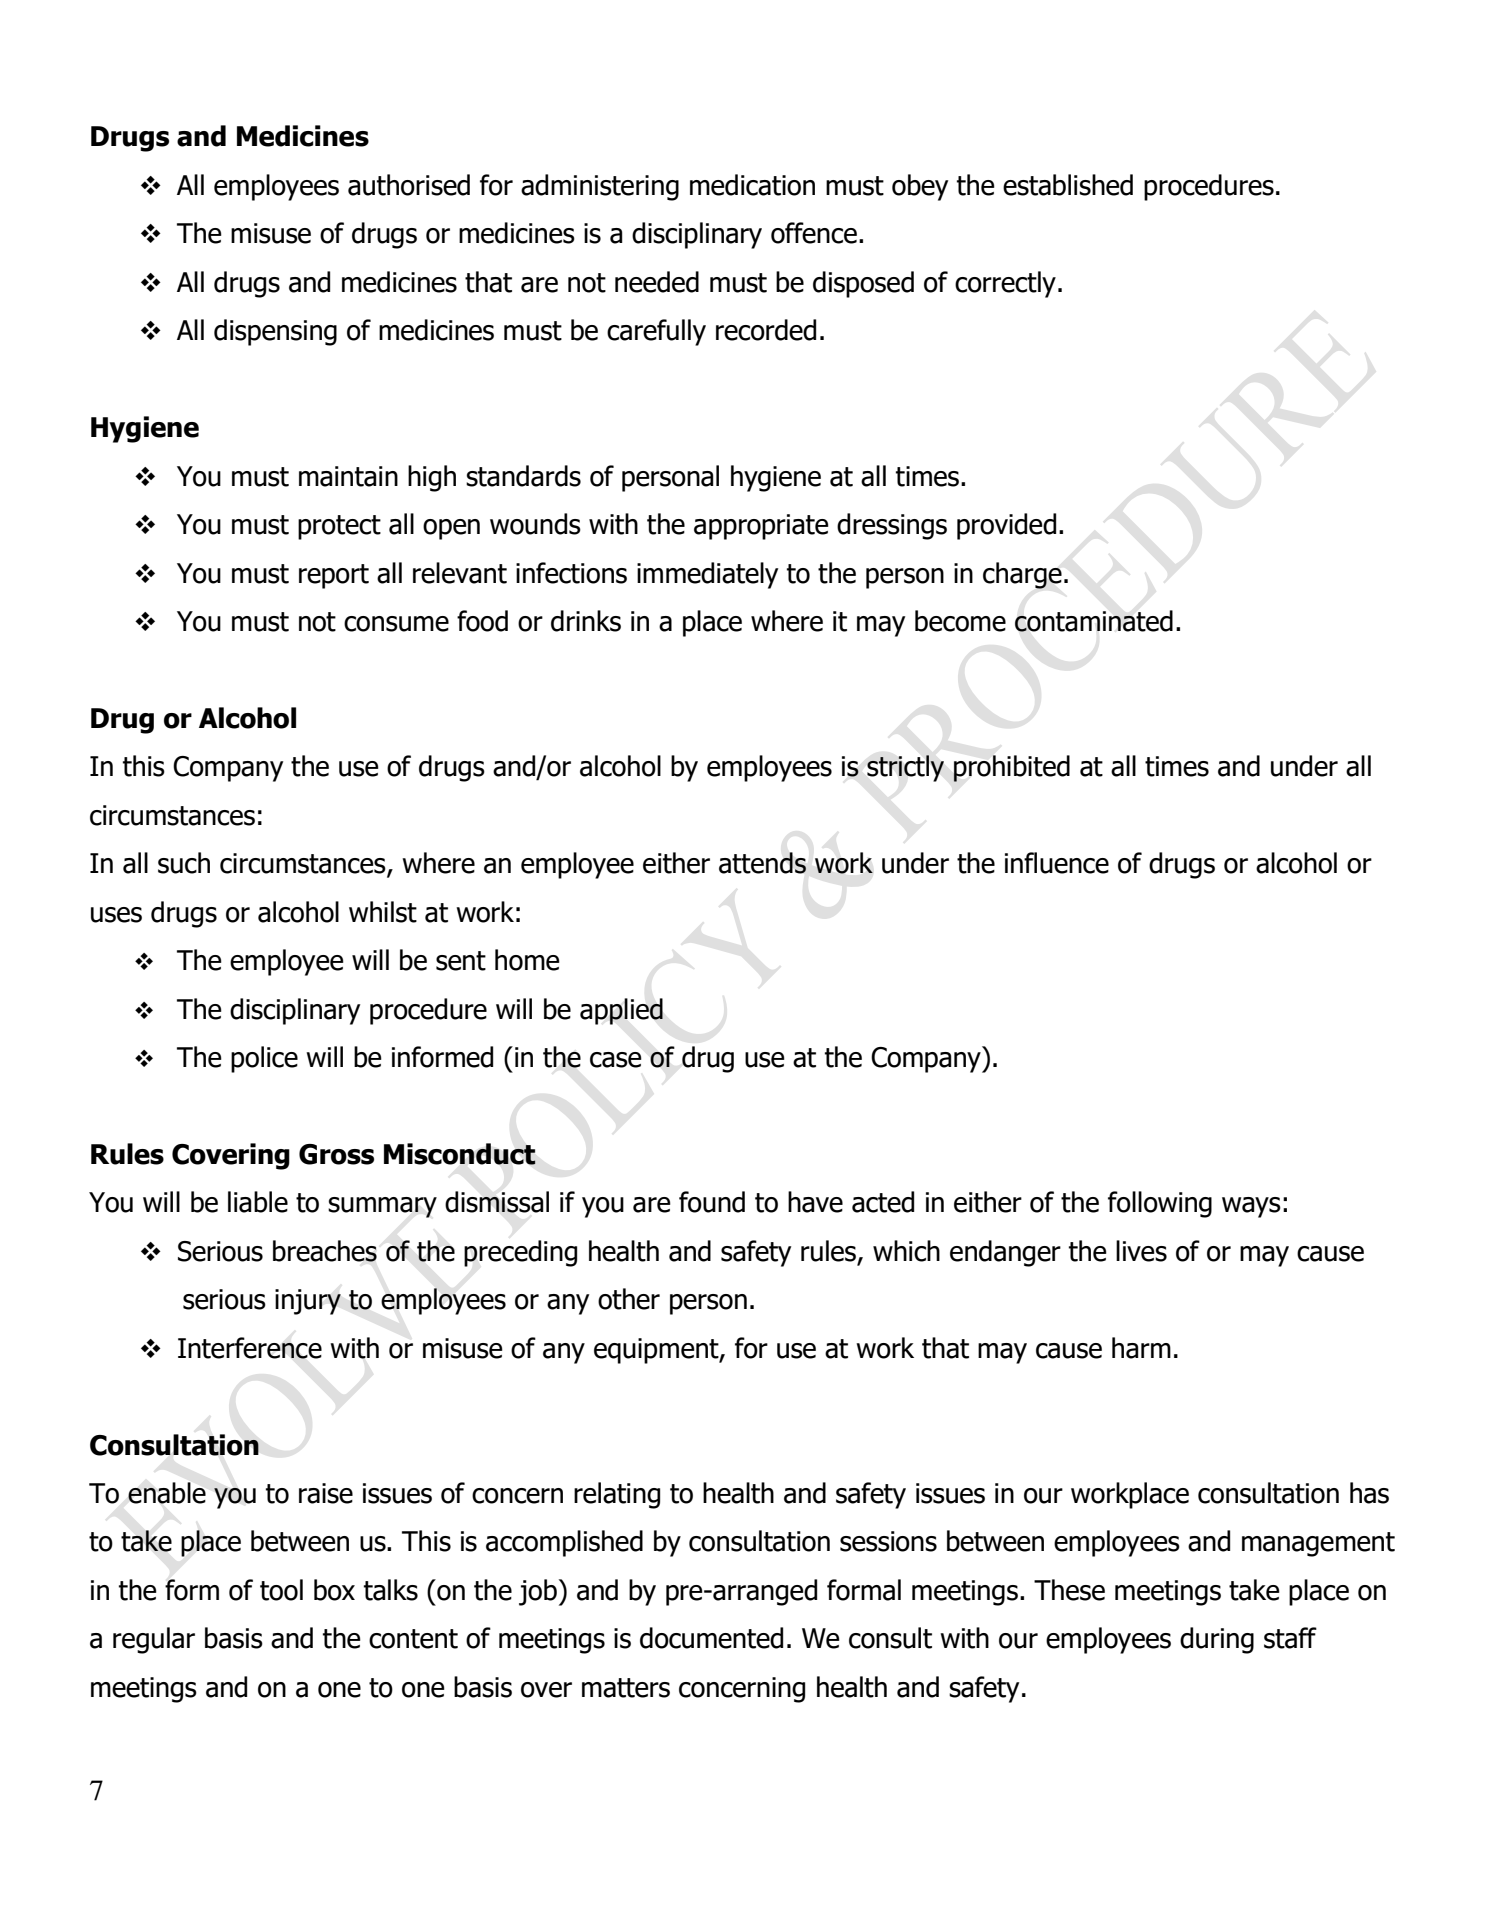 The height and width of the screenshot is (1926, 1488). I want to click on attends, so click(762, 863).
